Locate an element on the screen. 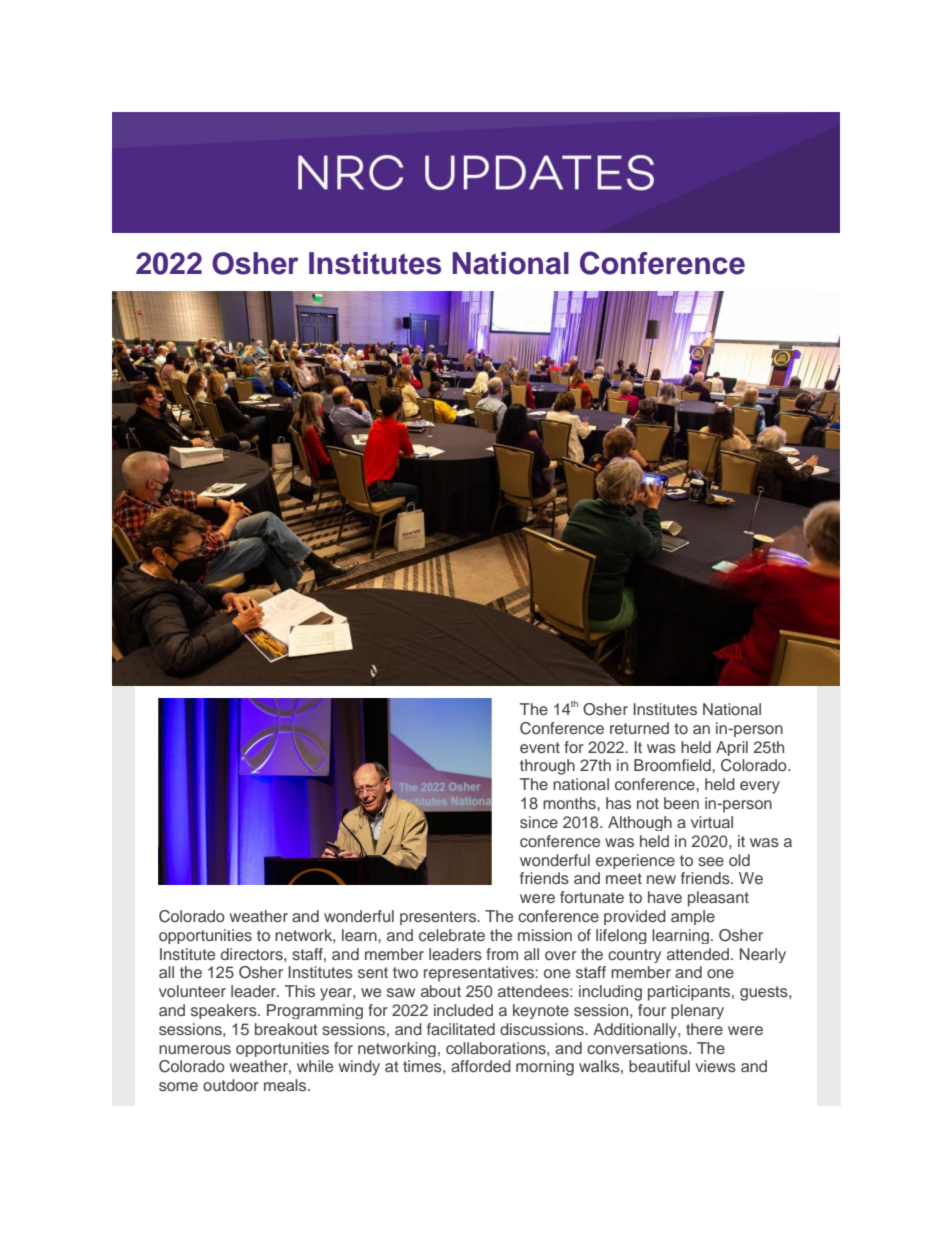  April is located at coordinates (732, 748).
